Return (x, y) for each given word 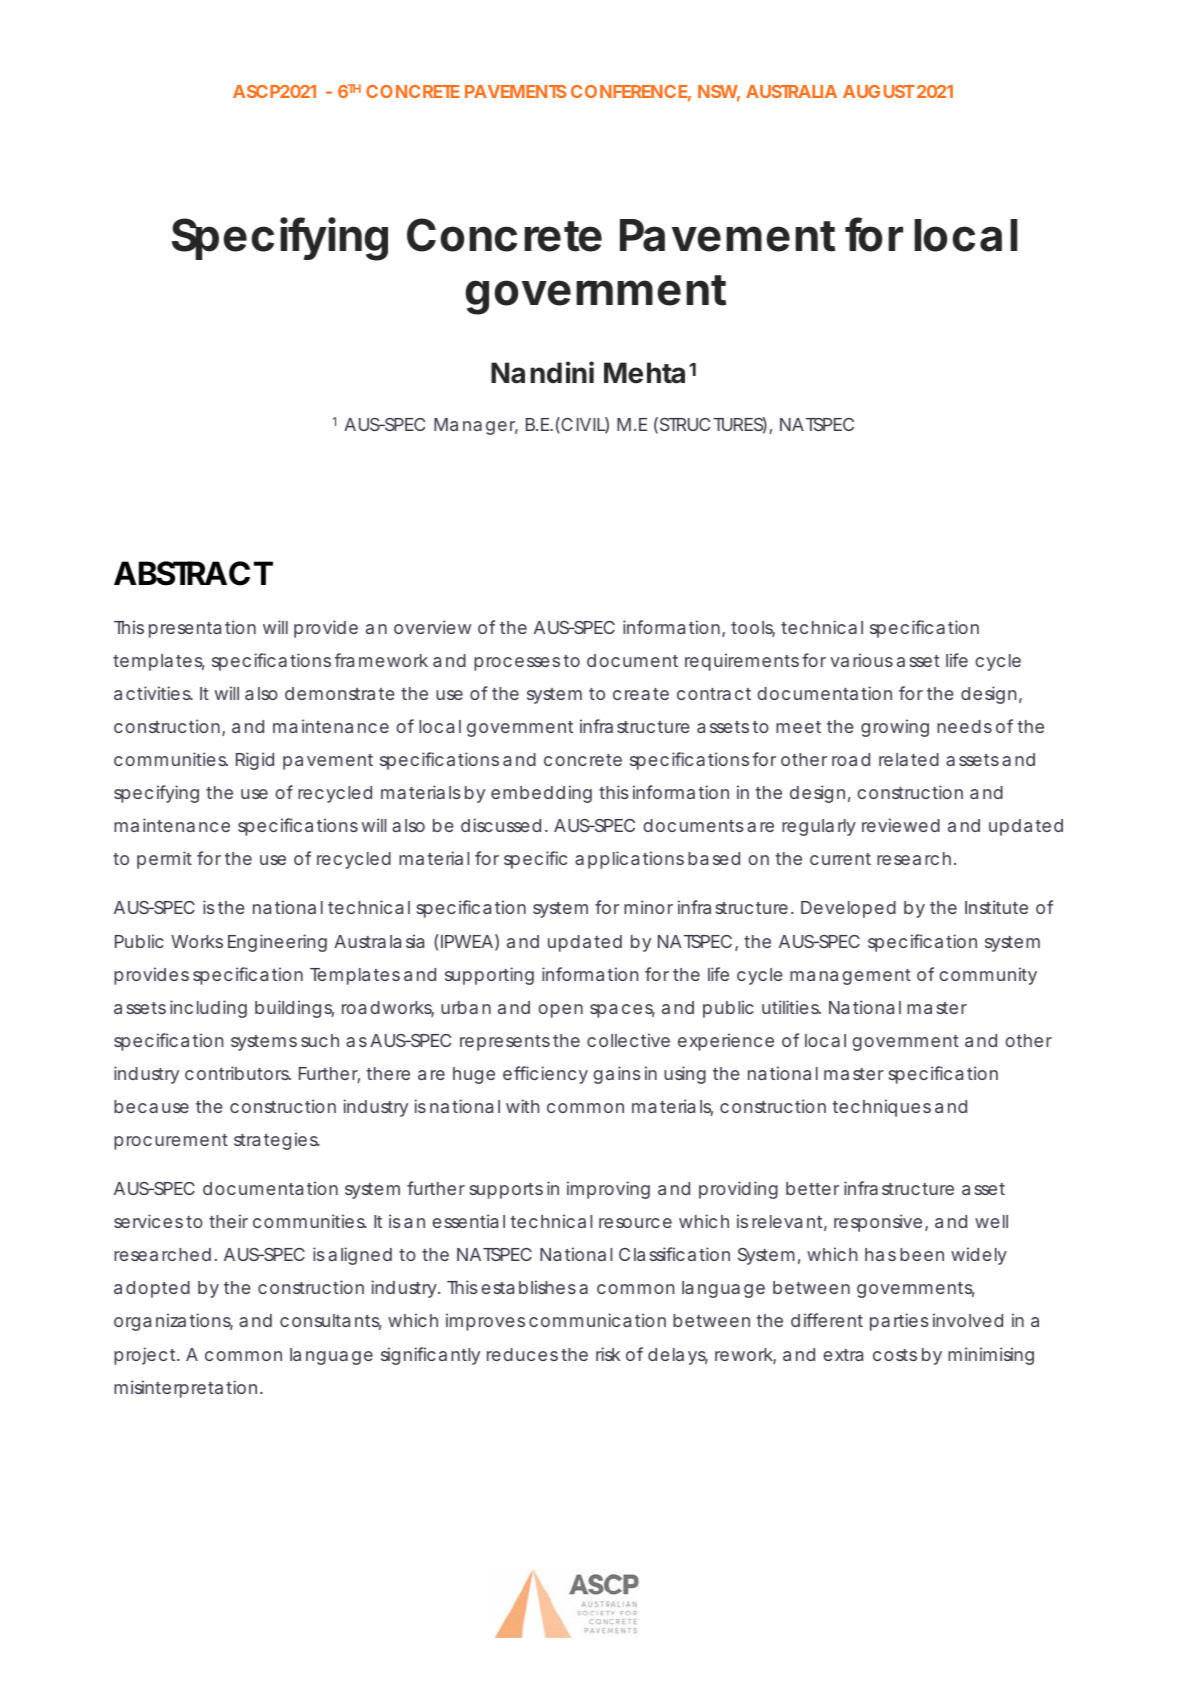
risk (608, 1354)
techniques (881, 1108)
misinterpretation (185, 1389)
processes (517, 664)
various (861, 660)
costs (895, 1355)
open (560, 1011)
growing (895, 728)
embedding (541, 794)
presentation (202, 629)
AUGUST (878, 91)
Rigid (255, 761)
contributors (237, 1073)
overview (432, 627)
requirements (742, 662)
